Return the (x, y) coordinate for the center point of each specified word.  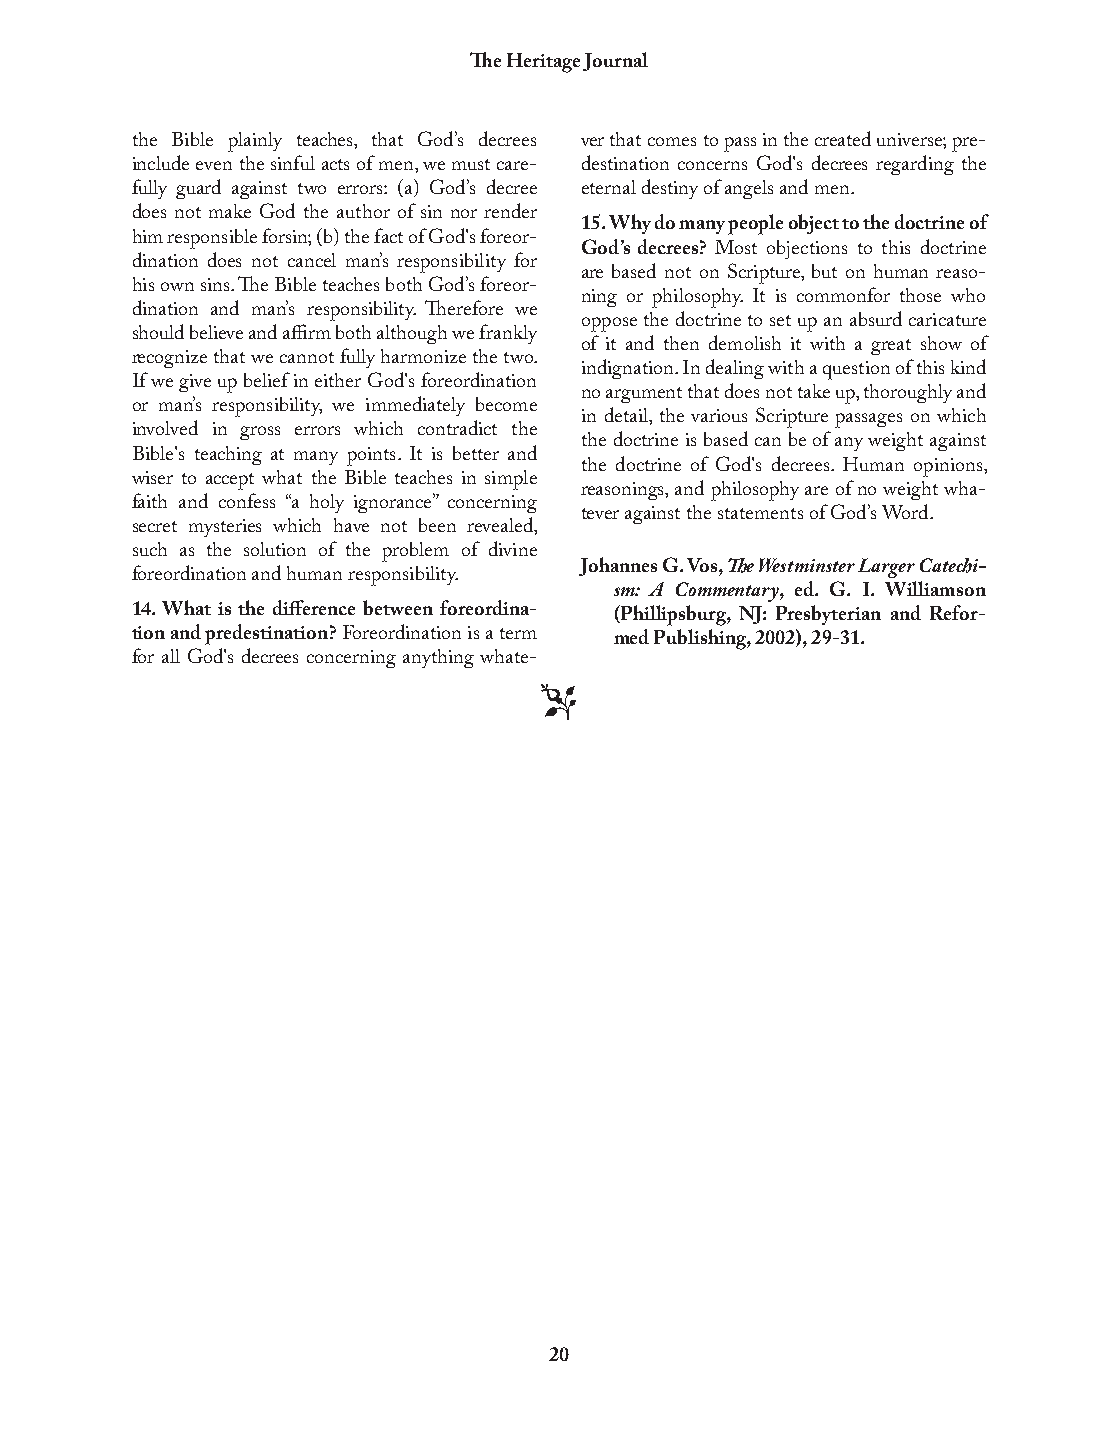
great (891, 347)
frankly (508, 334)
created (843, 138)
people (755, 224)
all (171, 656)
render (510, 210)
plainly (255, 142)
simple (511, 480)
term (518, 633)
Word (906, 511)
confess (247, 500)
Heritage (543, 63)
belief (267, 379)
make (230, 211)
